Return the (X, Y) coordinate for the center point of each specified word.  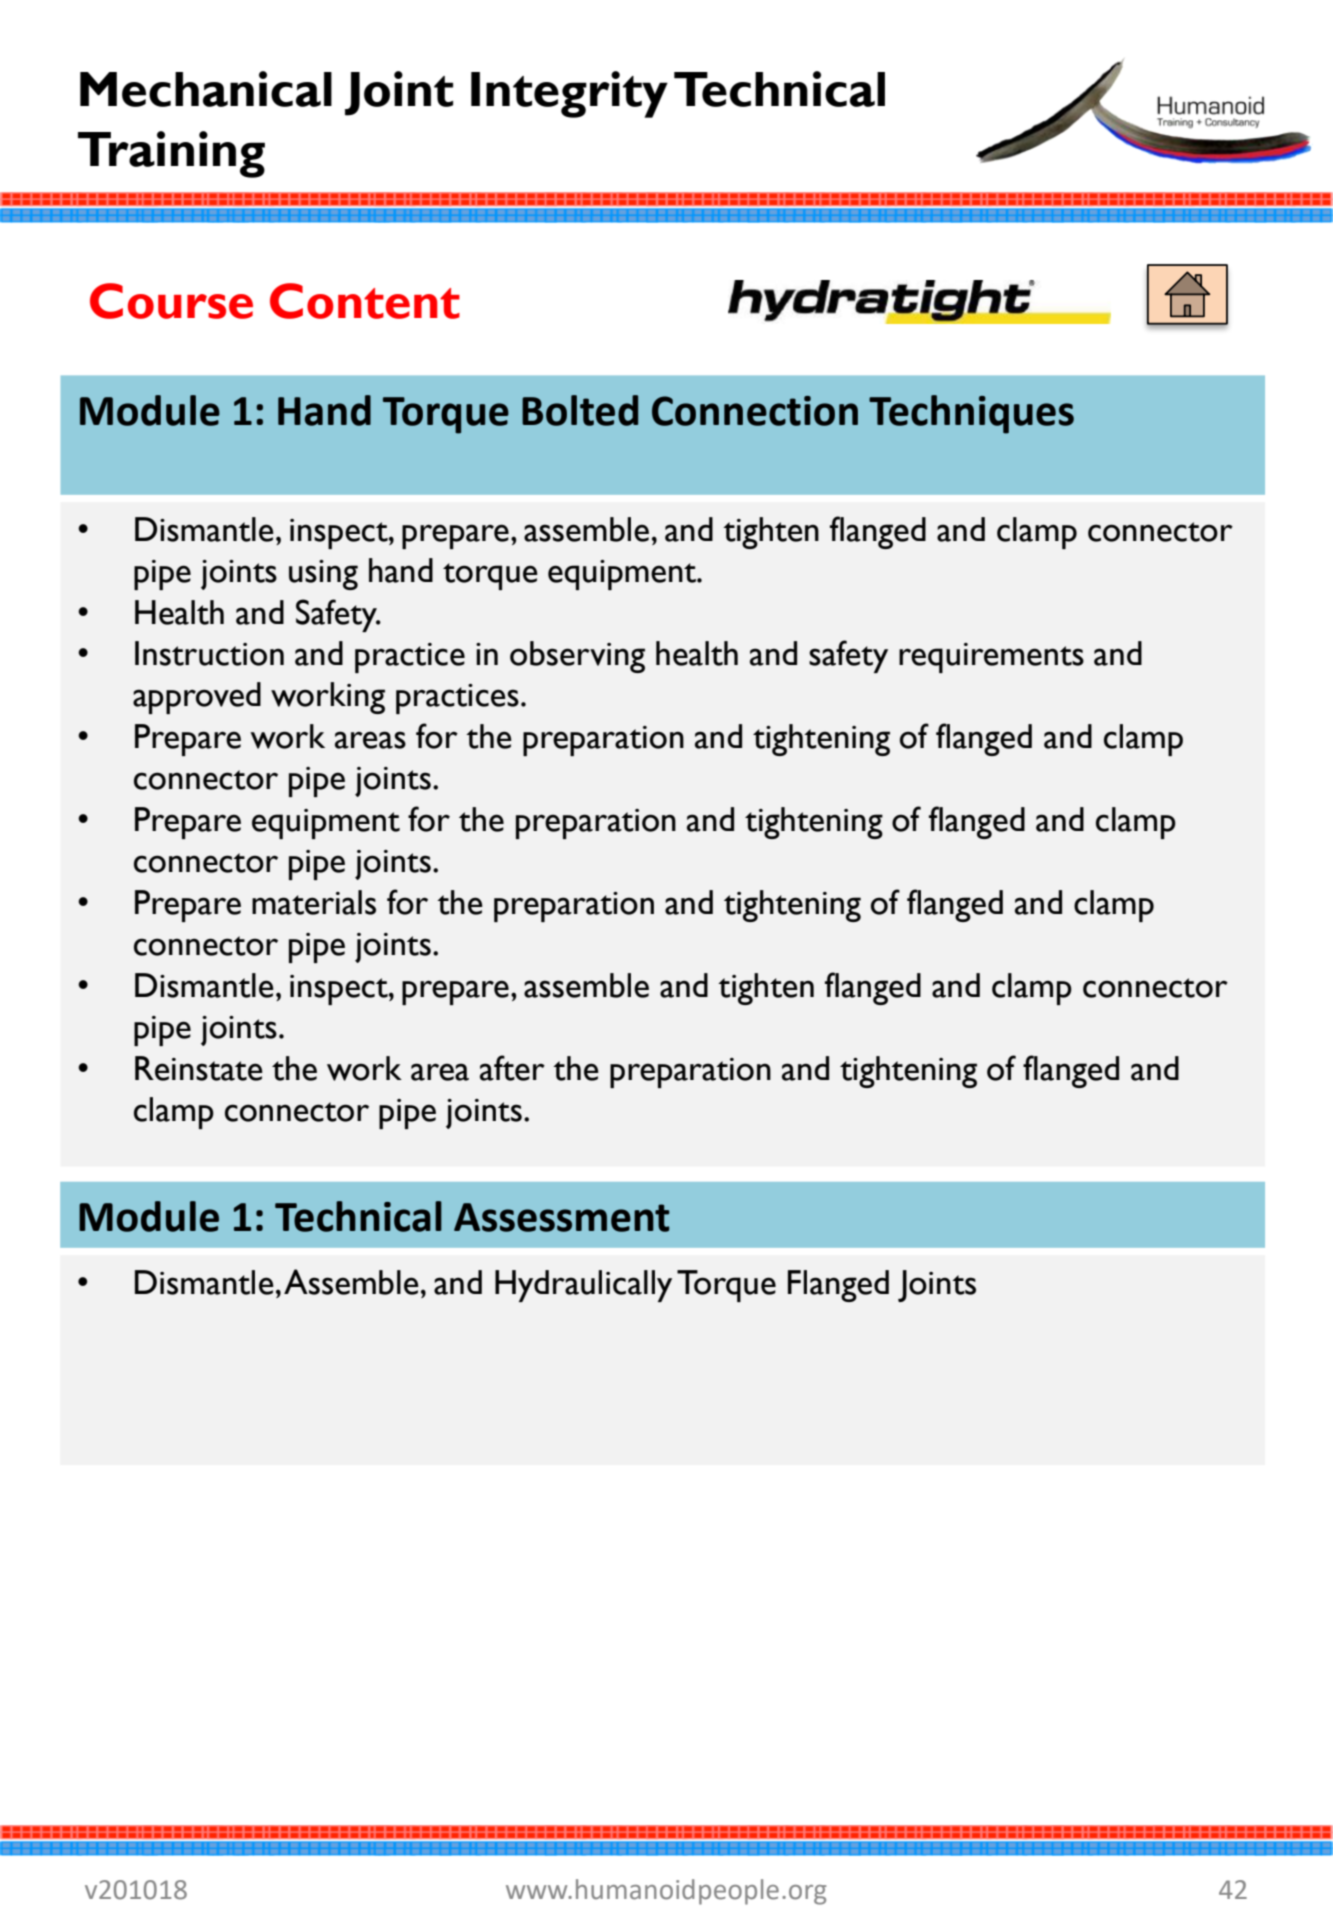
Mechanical (206, 89)
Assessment (562, 1217)
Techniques (971, 414)
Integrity (569, 94)
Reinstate (199, 1068)
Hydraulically (583, 1286)
